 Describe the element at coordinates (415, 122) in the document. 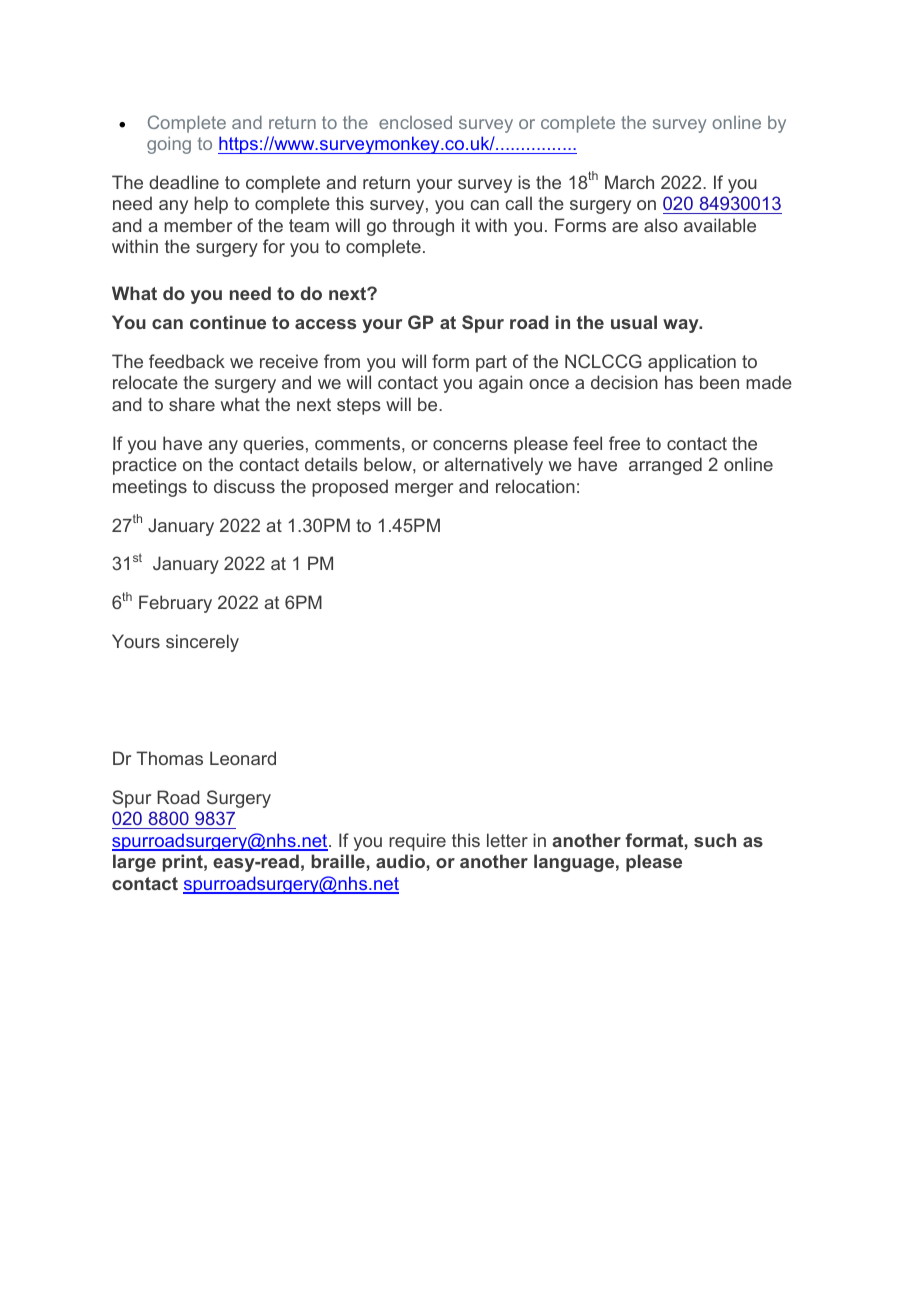

I see `enclosed` at that location.
